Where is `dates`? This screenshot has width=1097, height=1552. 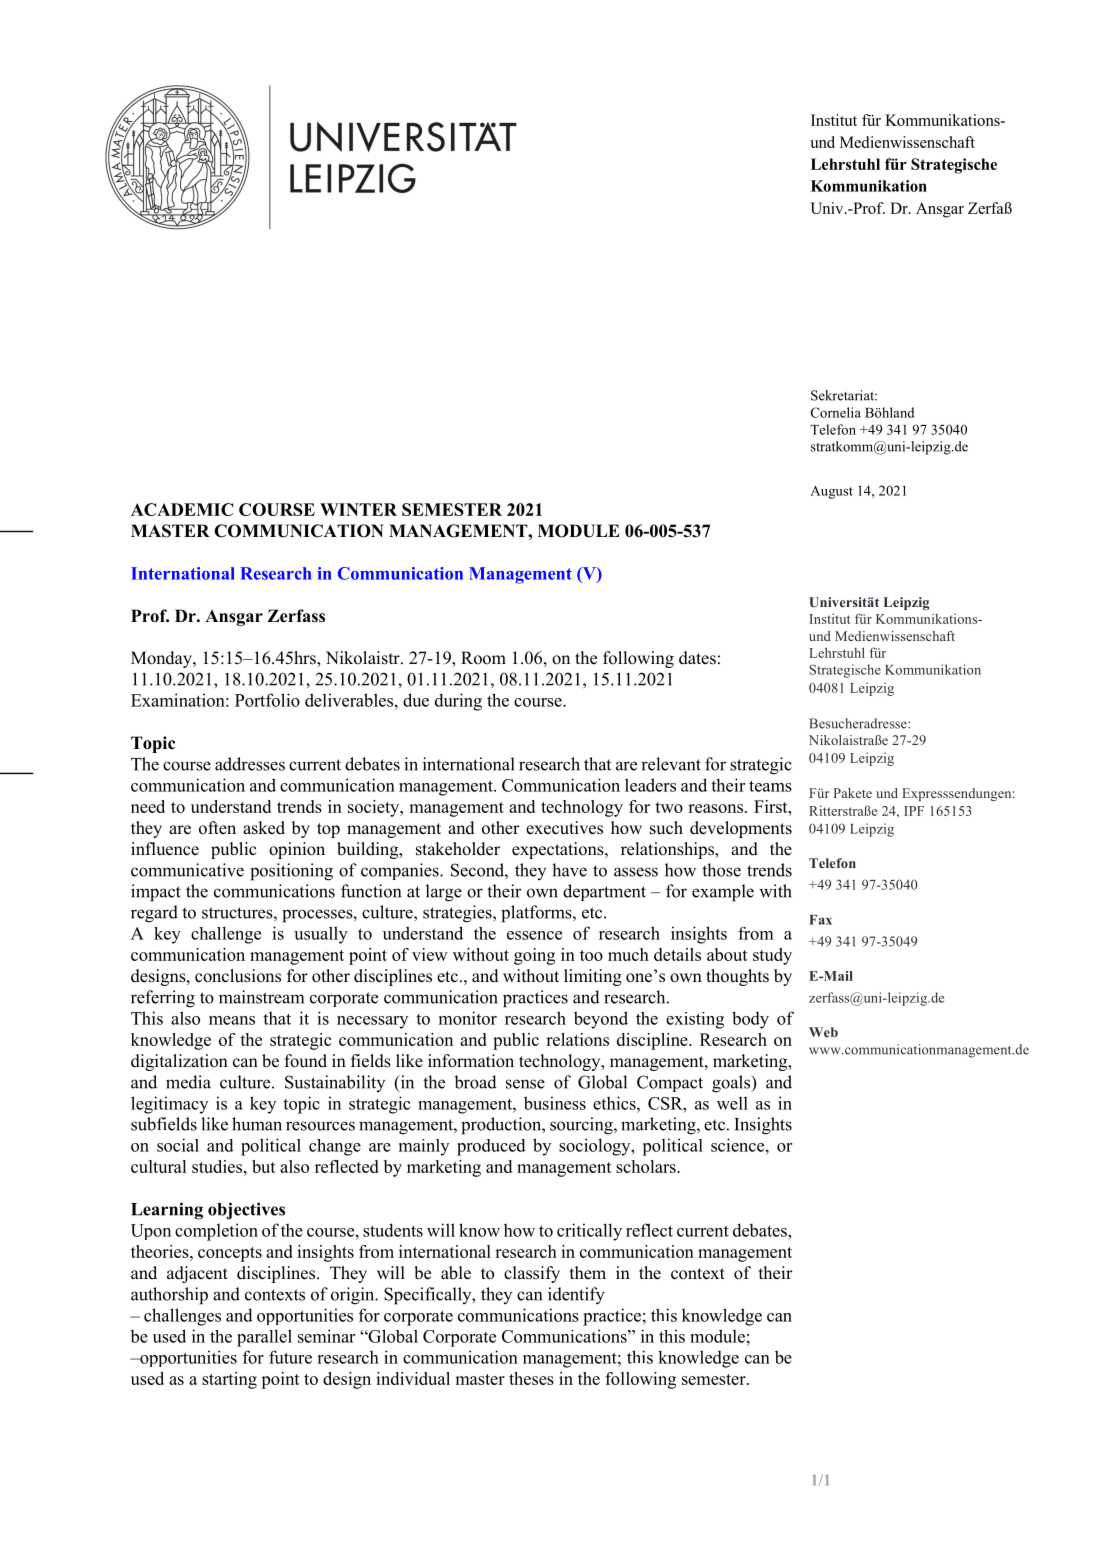 dates is located at coordinates (697, 658).
